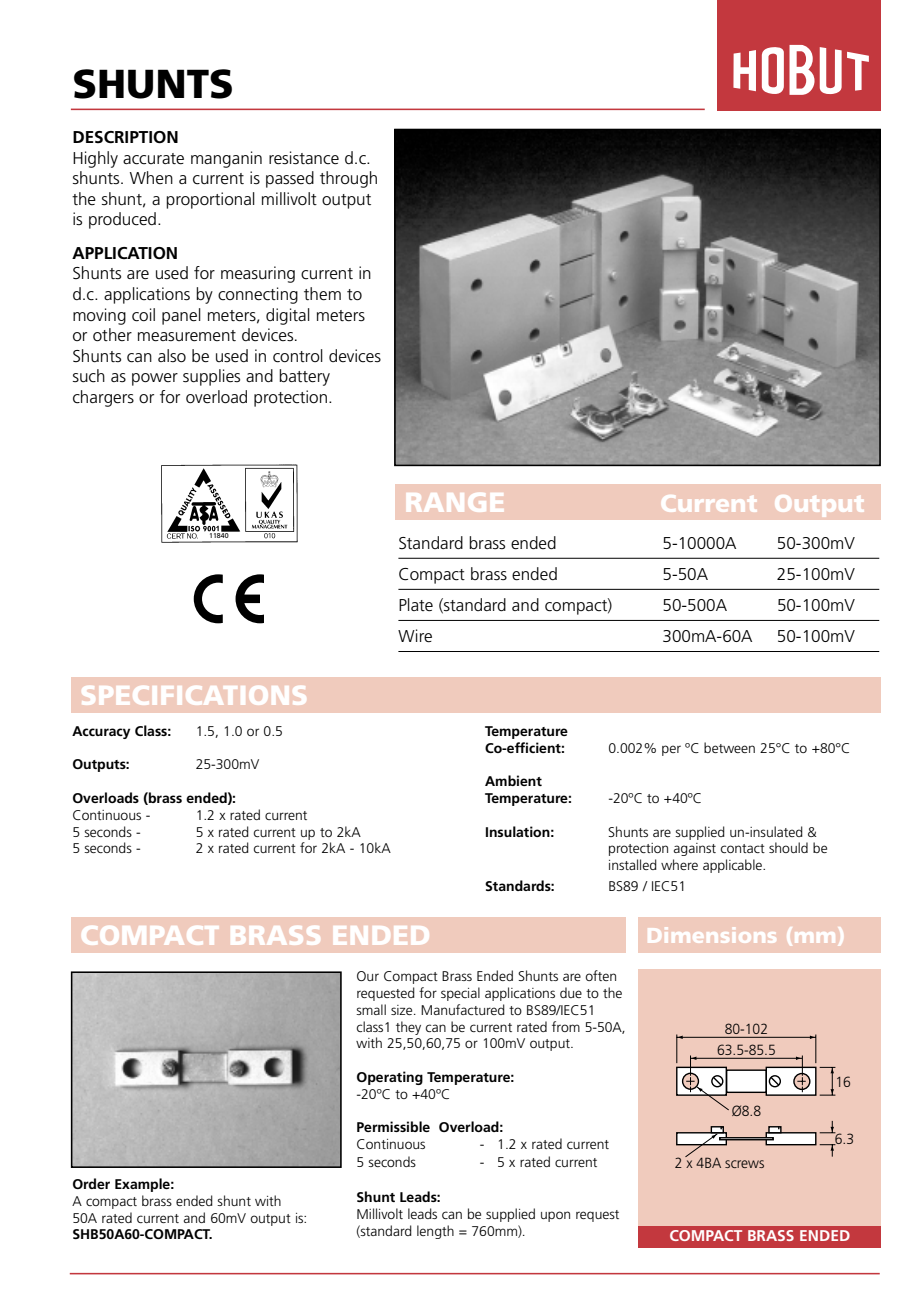 The height and width of the screenshot is (1307, 924). Describe the element at coordinates (729, 747) in the screenshot. I see `between` at that location.
